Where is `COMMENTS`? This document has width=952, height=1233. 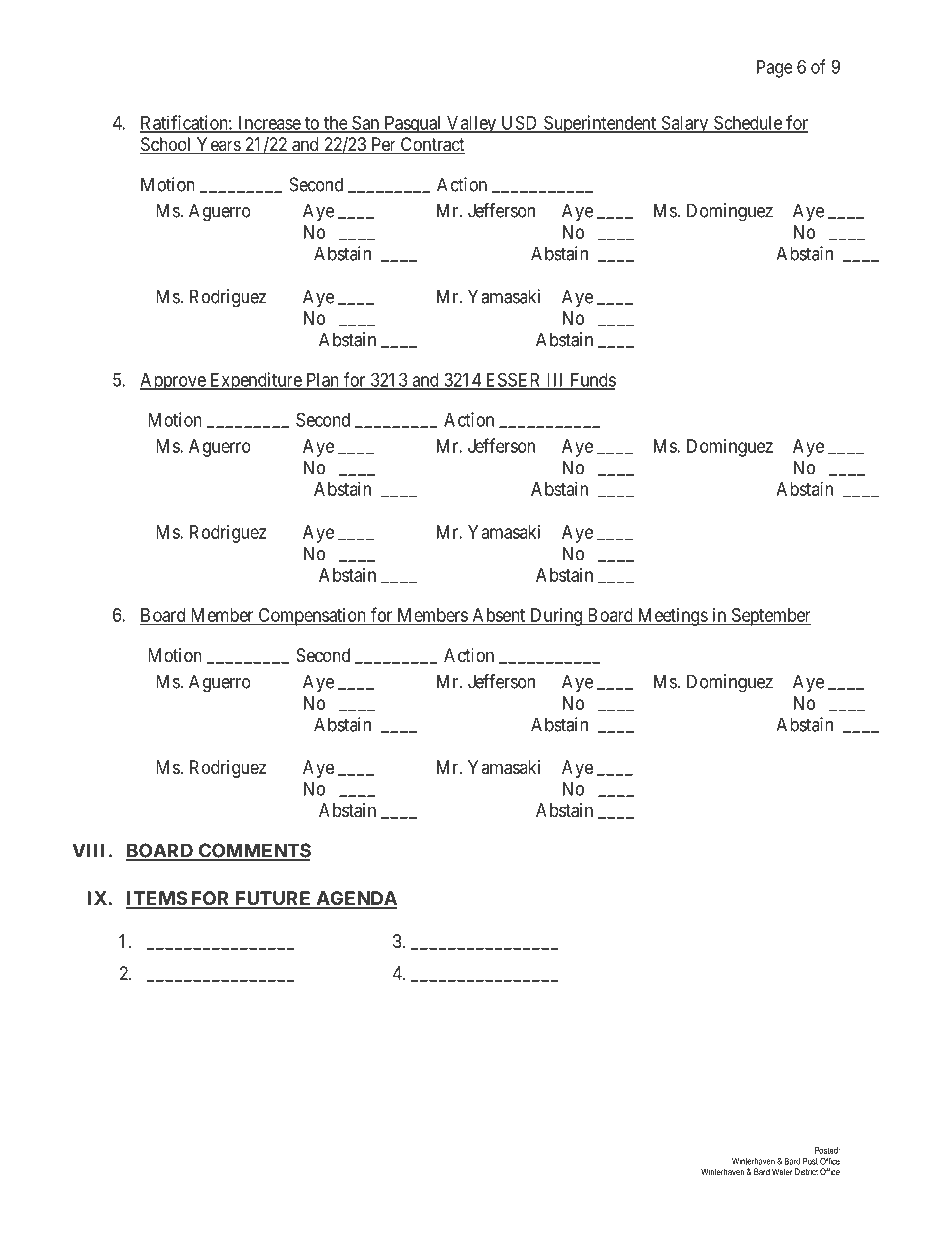 COMMENTS is located at coordinates (254, 851).
